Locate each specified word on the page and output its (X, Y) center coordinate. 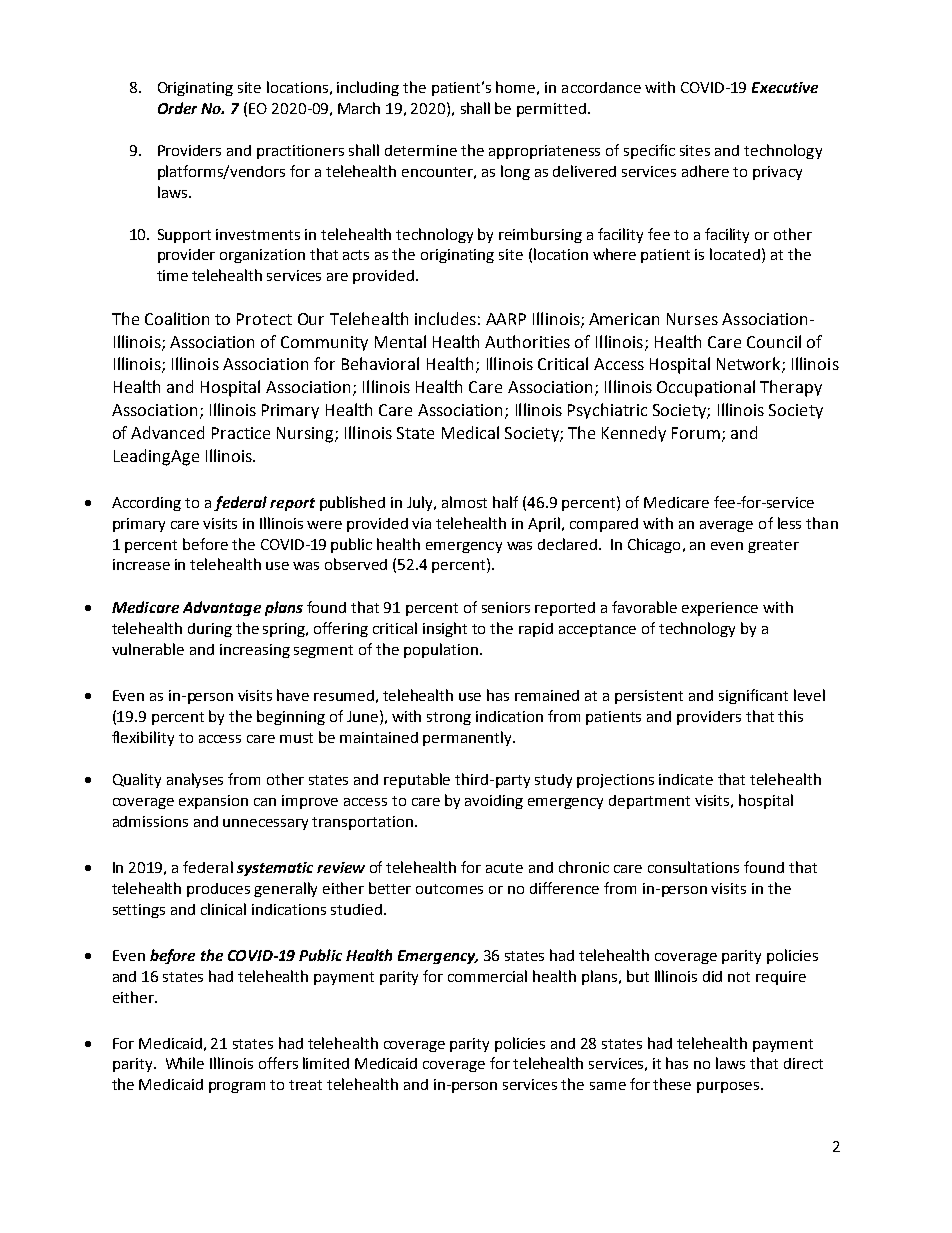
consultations (693, 867)
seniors (506, 607)
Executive (785, 87)
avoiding (494, 802)
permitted (551, 110)
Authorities (527, 341)
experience (720, 609)
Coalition (177, 318)
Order (177, 108)
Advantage (222, 608)
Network (750, 365)
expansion (213, 802)
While (185, 1063)
